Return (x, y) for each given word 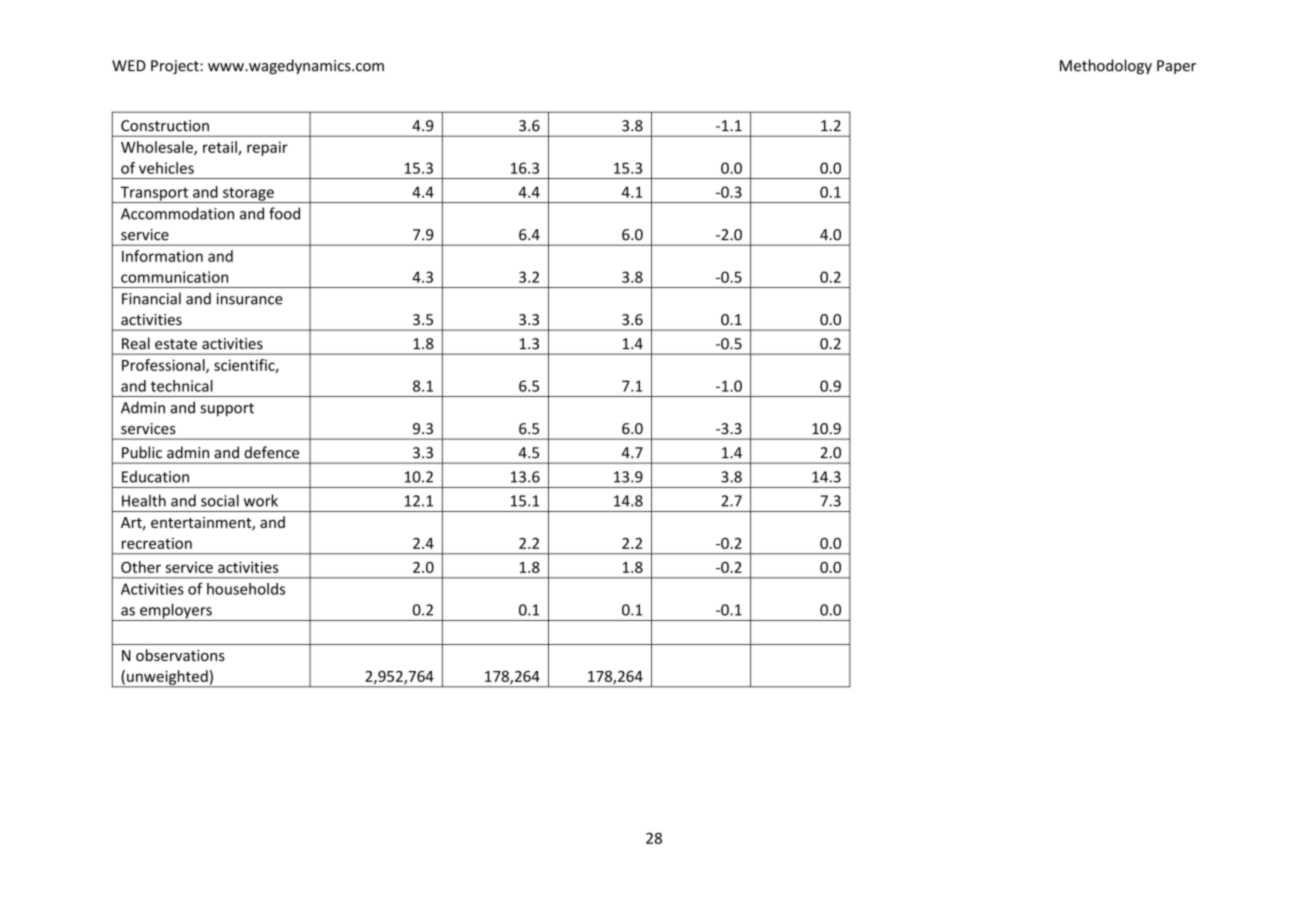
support (227, 410)
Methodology (1106, 66)
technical (182, 386)
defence (271, 452)
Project (176, 67)
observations (180, 655)
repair (267, 148)
